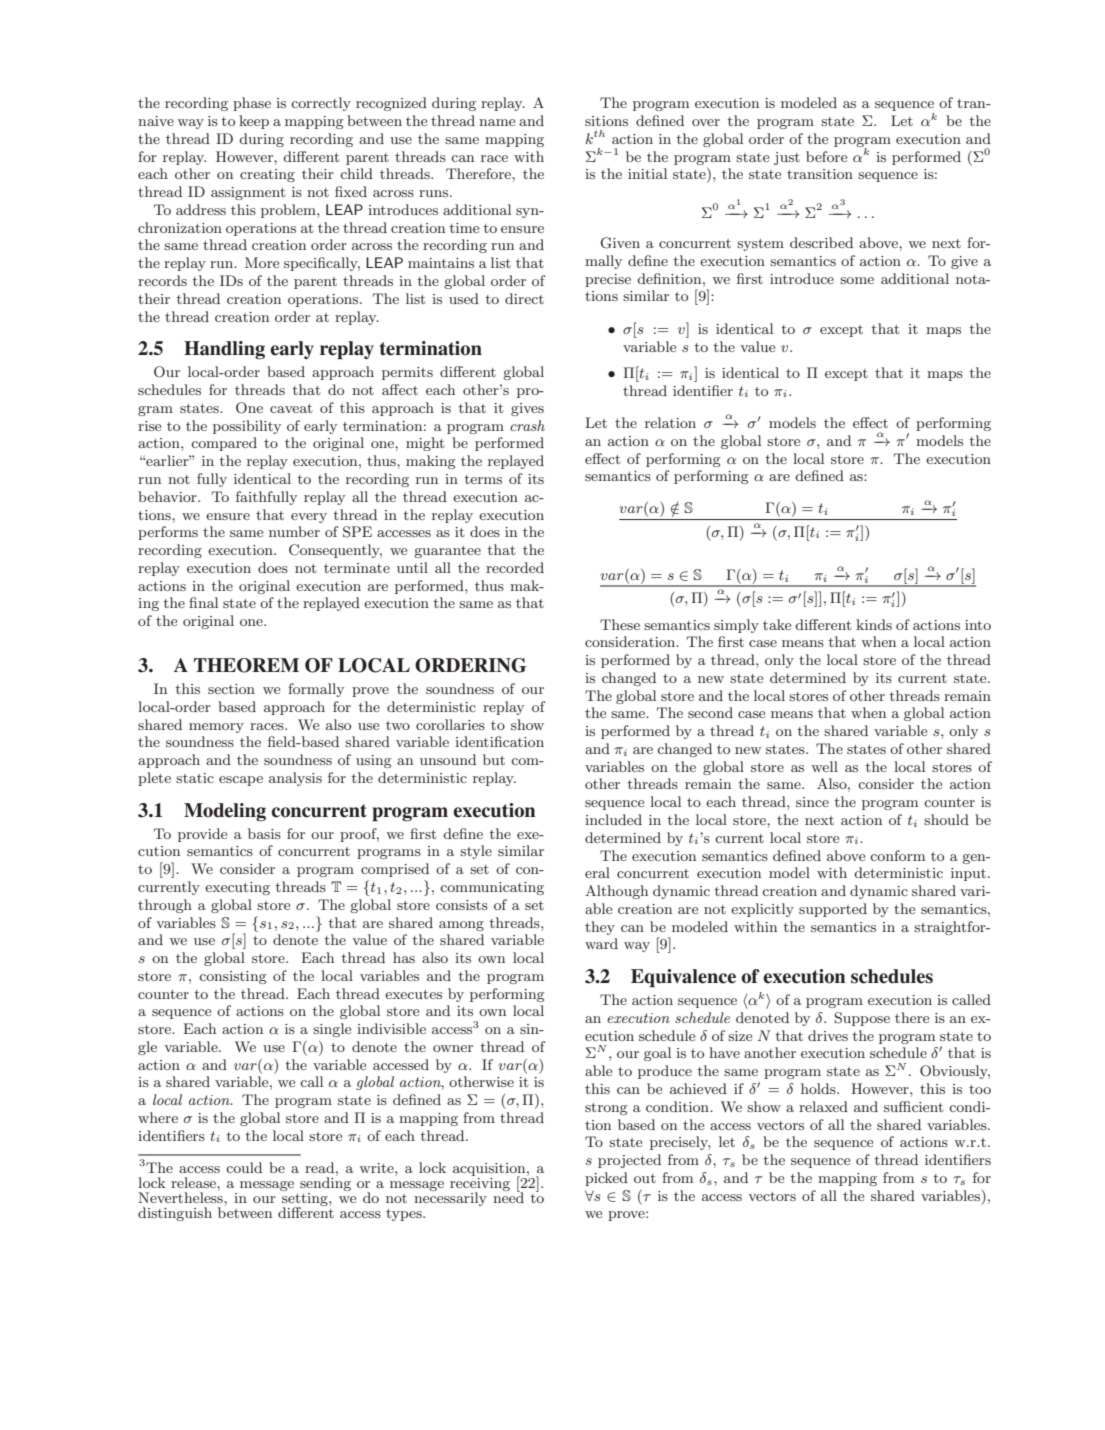 This image has height=1430, width=1105. What do you see at coordinates (874, 624) in the image?
I see `kinds` at bounding box center [874, 624].
